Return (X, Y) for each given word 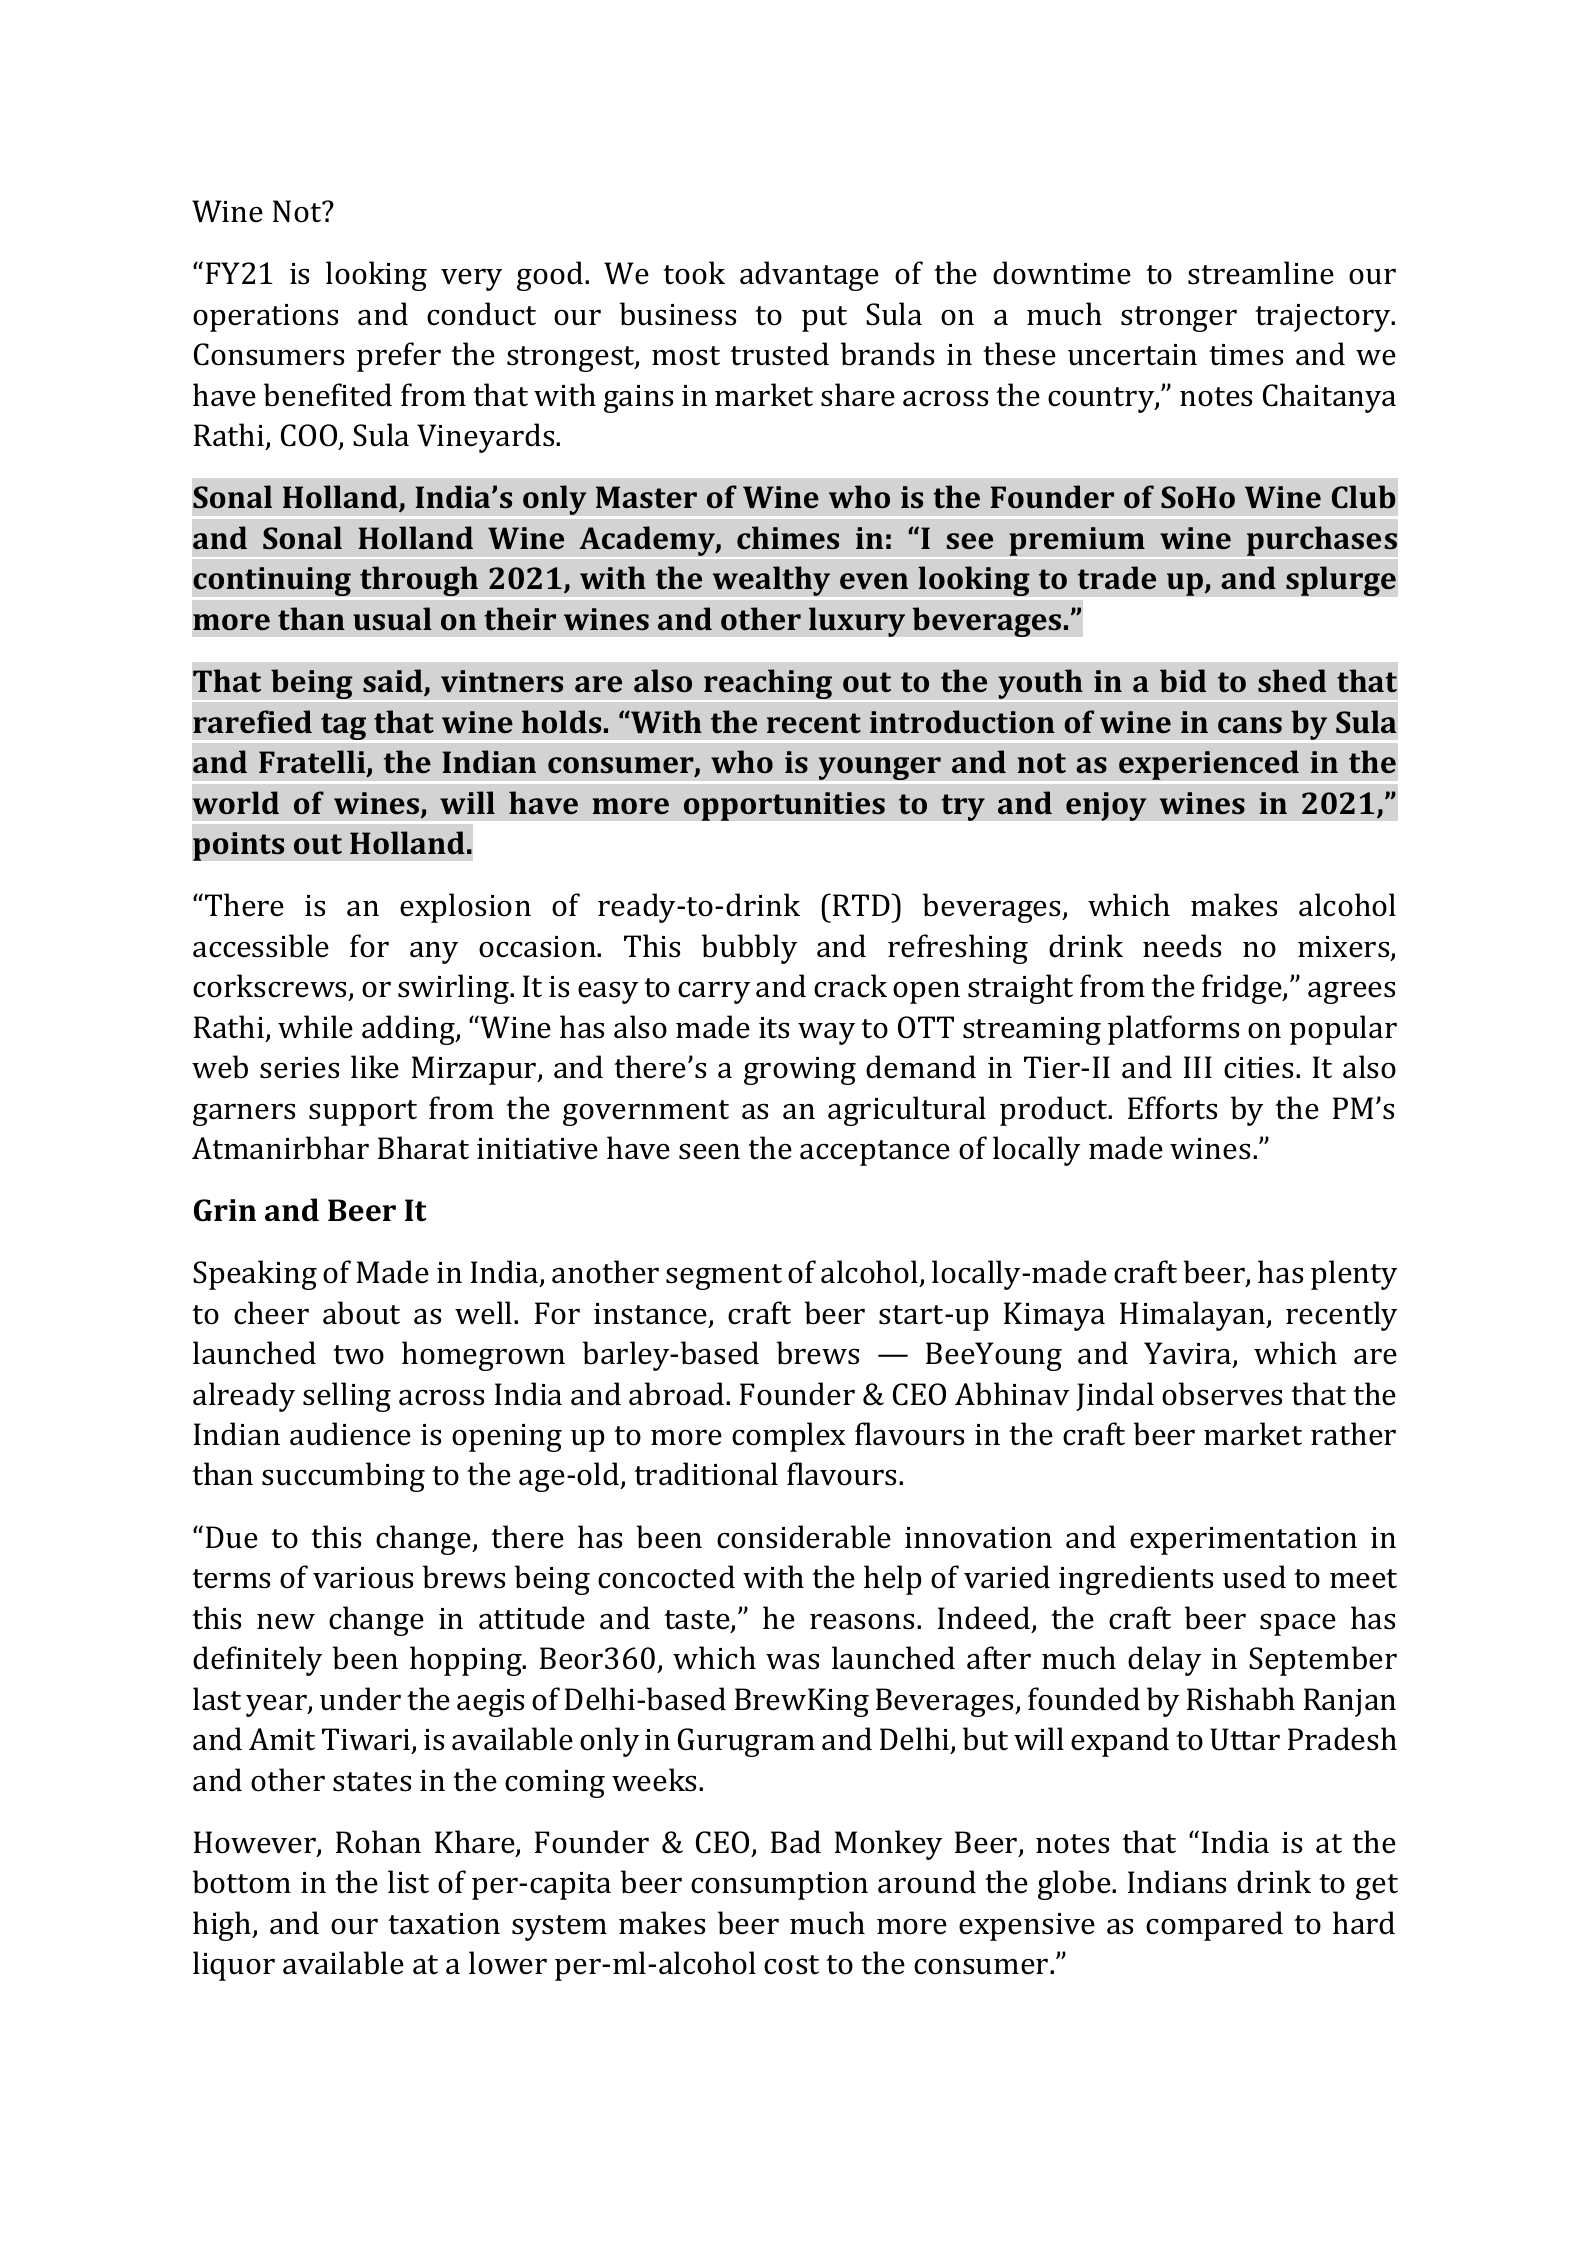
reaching (768, 684)
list (408, 1882)
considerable (804, 1537)
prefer (399, 357)
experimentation (1243, 1541)
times (1246, 355)
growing (800, 1071)
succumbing (343, 1477)
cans (1250, 725)
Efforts (1172, 1108)
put (824, 319)
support (363, 1113)
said (394, 682)
